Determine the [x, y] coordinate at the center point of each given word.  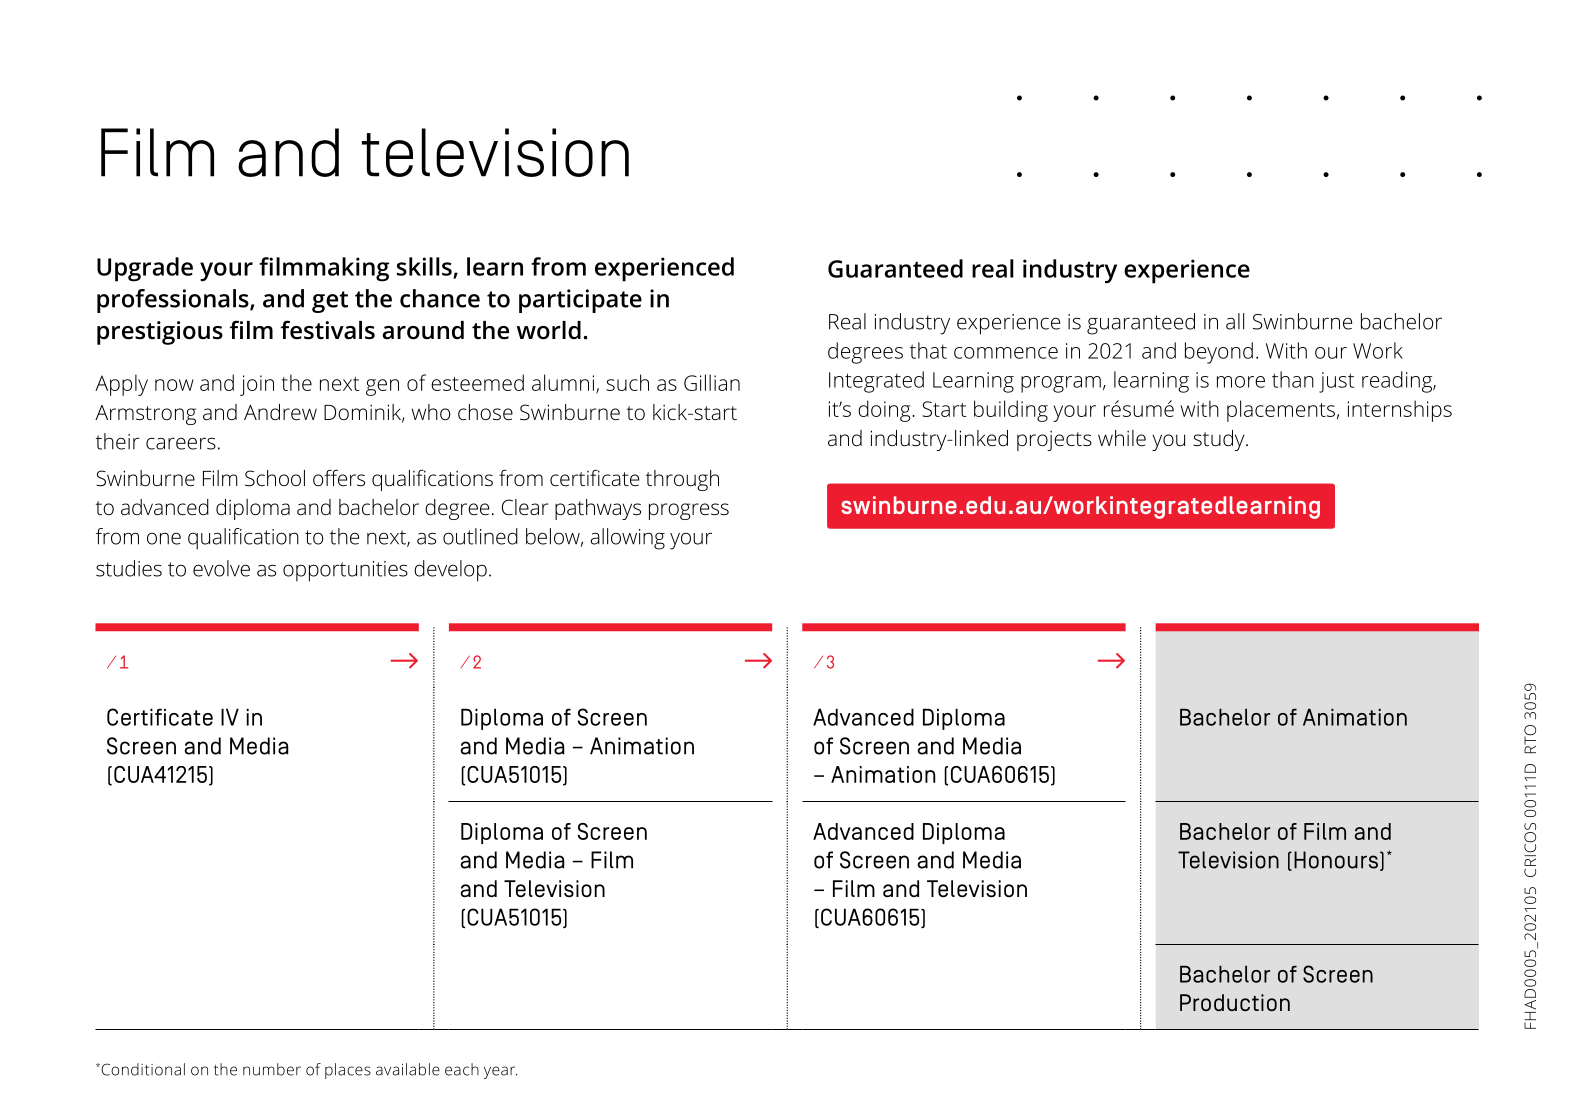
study [1220, 440]
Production [1235, 1002]
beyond [1219, 353]
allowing [628, 539]
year [500, 1072]
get [330, 302]
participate [580, 301]
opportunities [345, 571]
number [272, 1069]
